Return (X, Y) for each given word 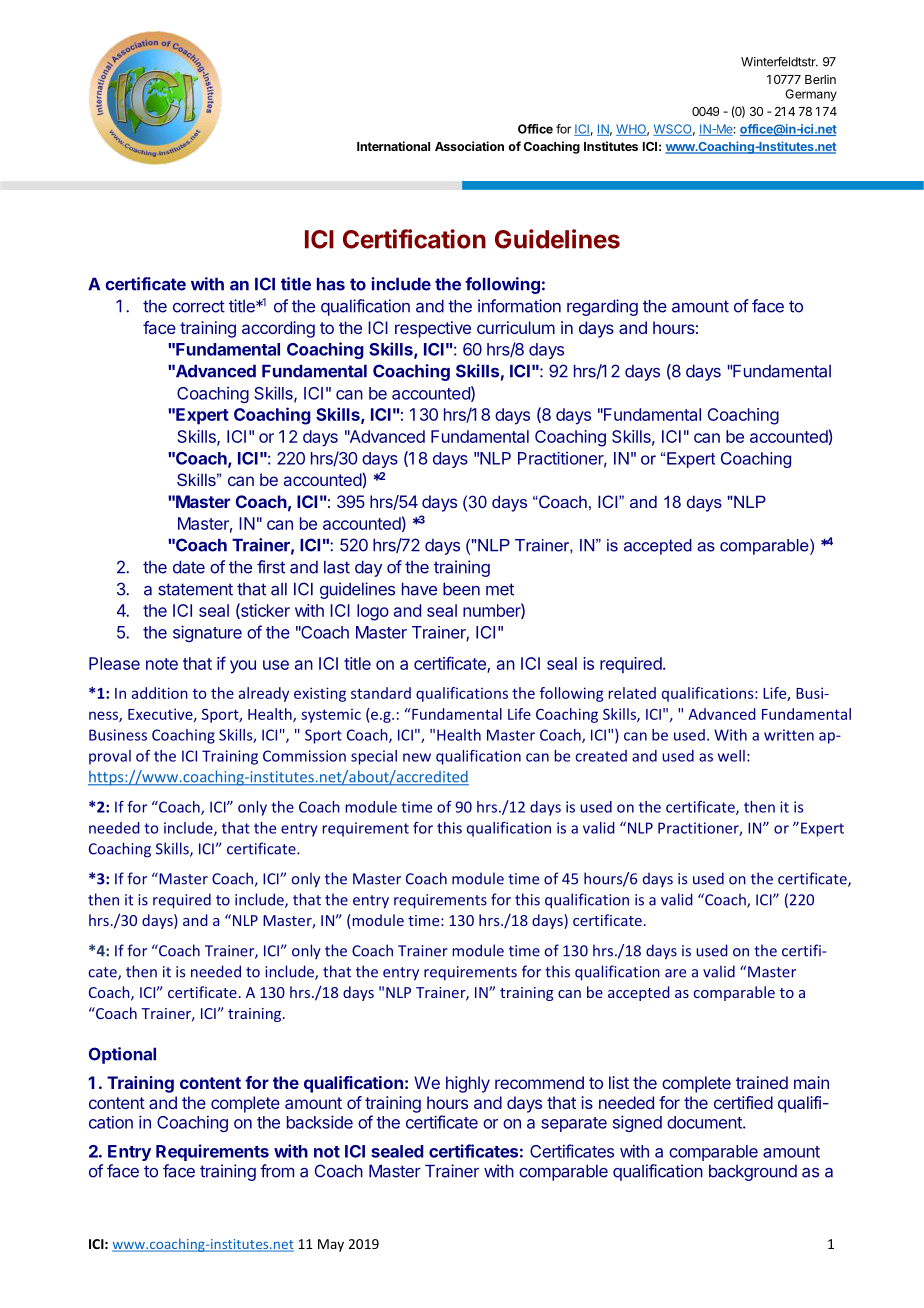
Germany (811, 95)
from (277, 1171)
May (331, 1245)
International (393, 146)
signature (207, 633)
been (461, 589)
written (789, 735)
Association (469, 146)
